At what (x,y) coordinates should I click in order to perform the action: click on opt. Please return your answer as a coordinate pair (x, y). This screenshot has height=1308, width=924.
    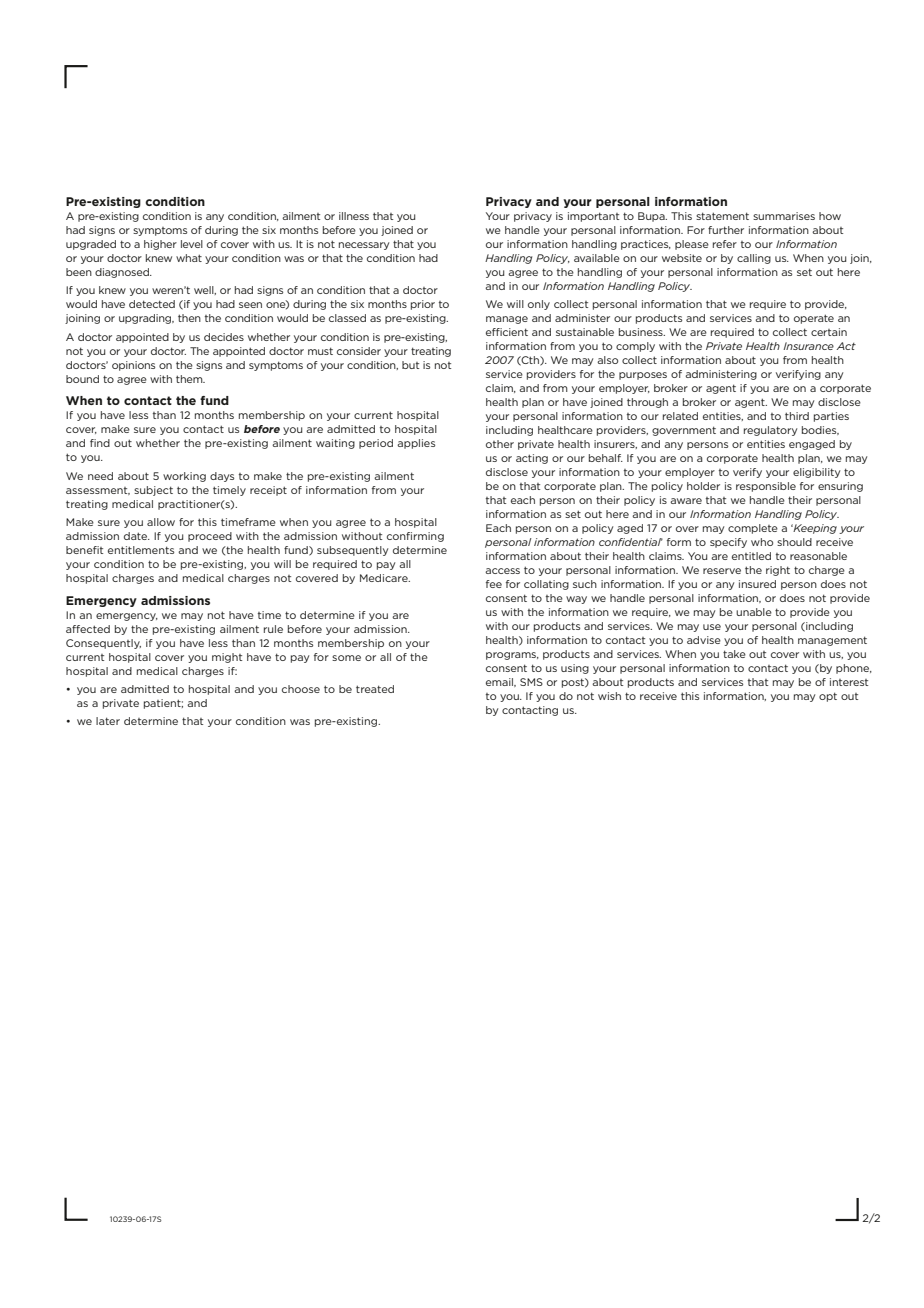
    Looking at the image, I should click on (828, 697).
